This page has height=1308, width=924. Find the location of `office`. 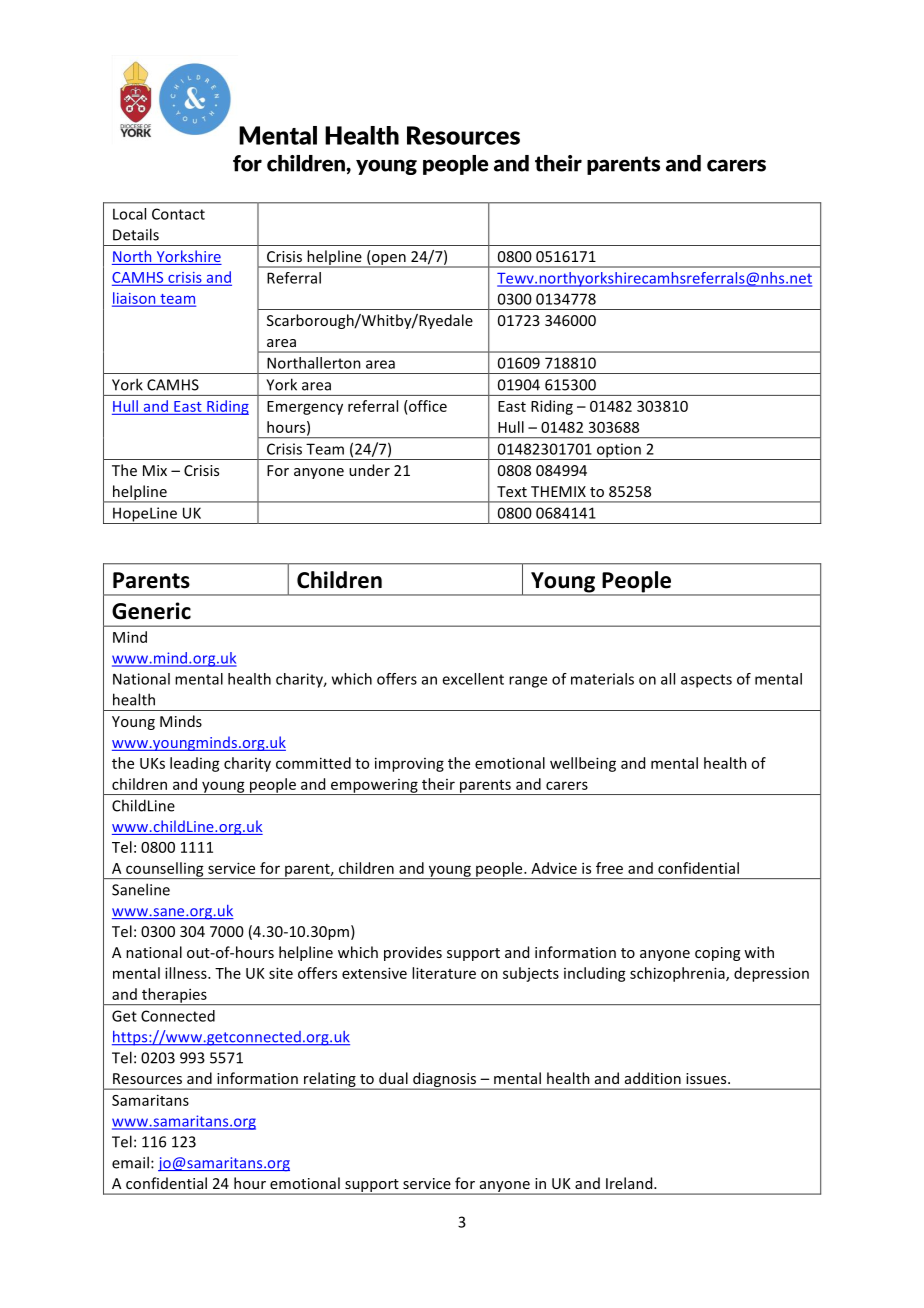

office is located at coordinates (427, 406).
